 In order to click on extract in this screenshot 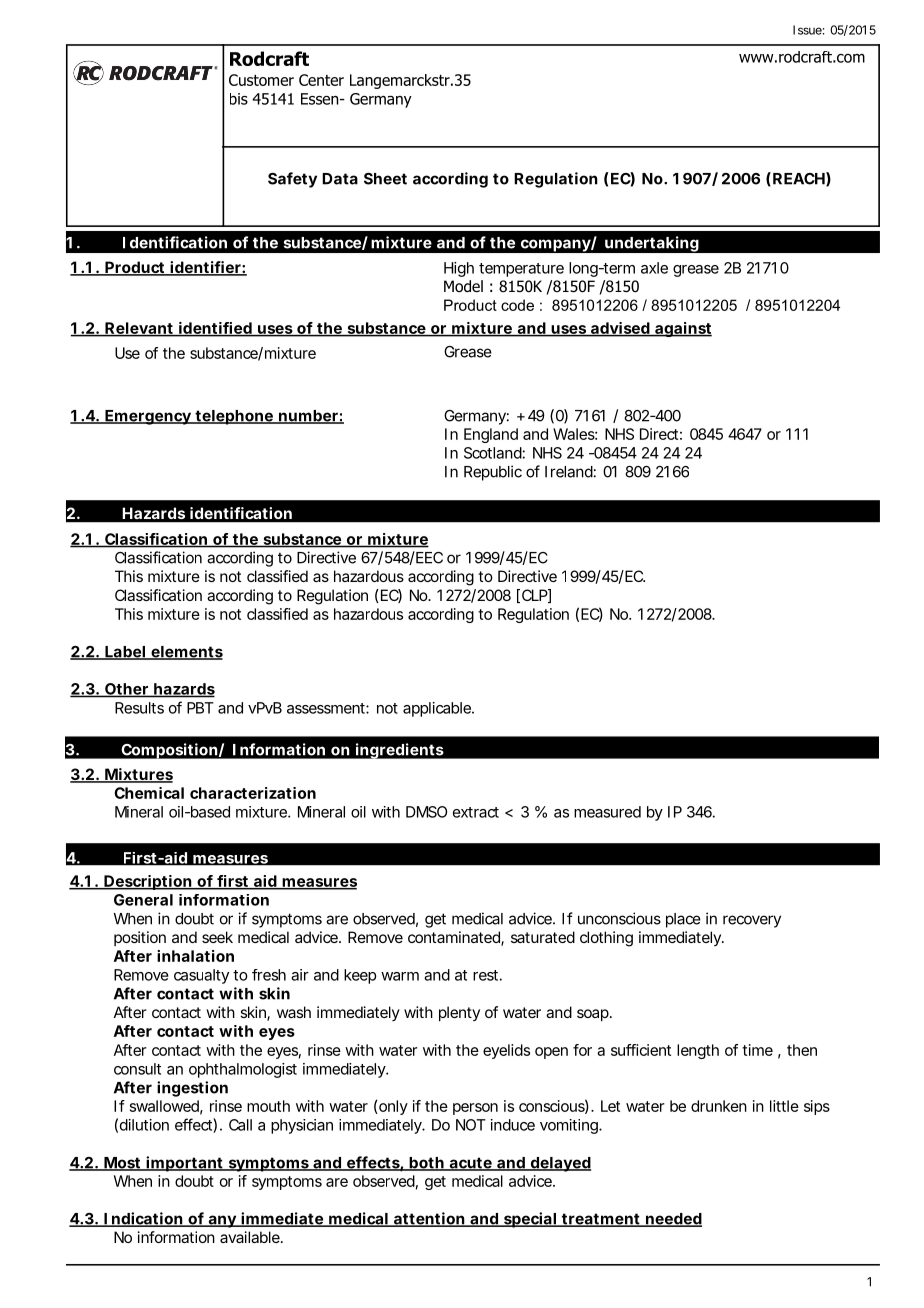, I will do `click(476, 812)`.
